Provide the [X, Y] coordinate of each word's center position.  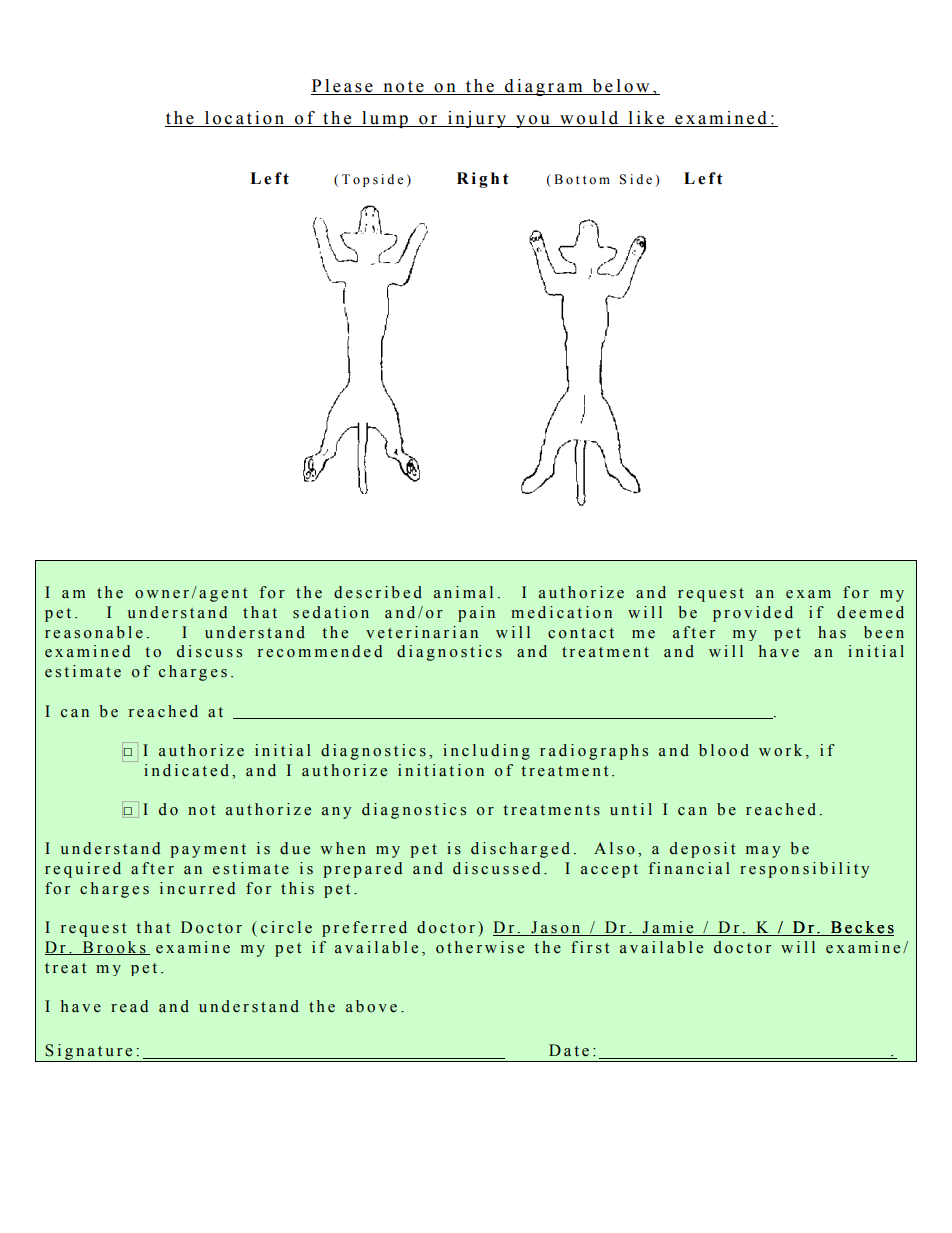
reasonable [94, 632]
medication [561, 612]
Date [569, 1050]
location [244, 118]
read [129, 1006]
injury [477, 119]
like [646, 118]
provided [753, 614]
